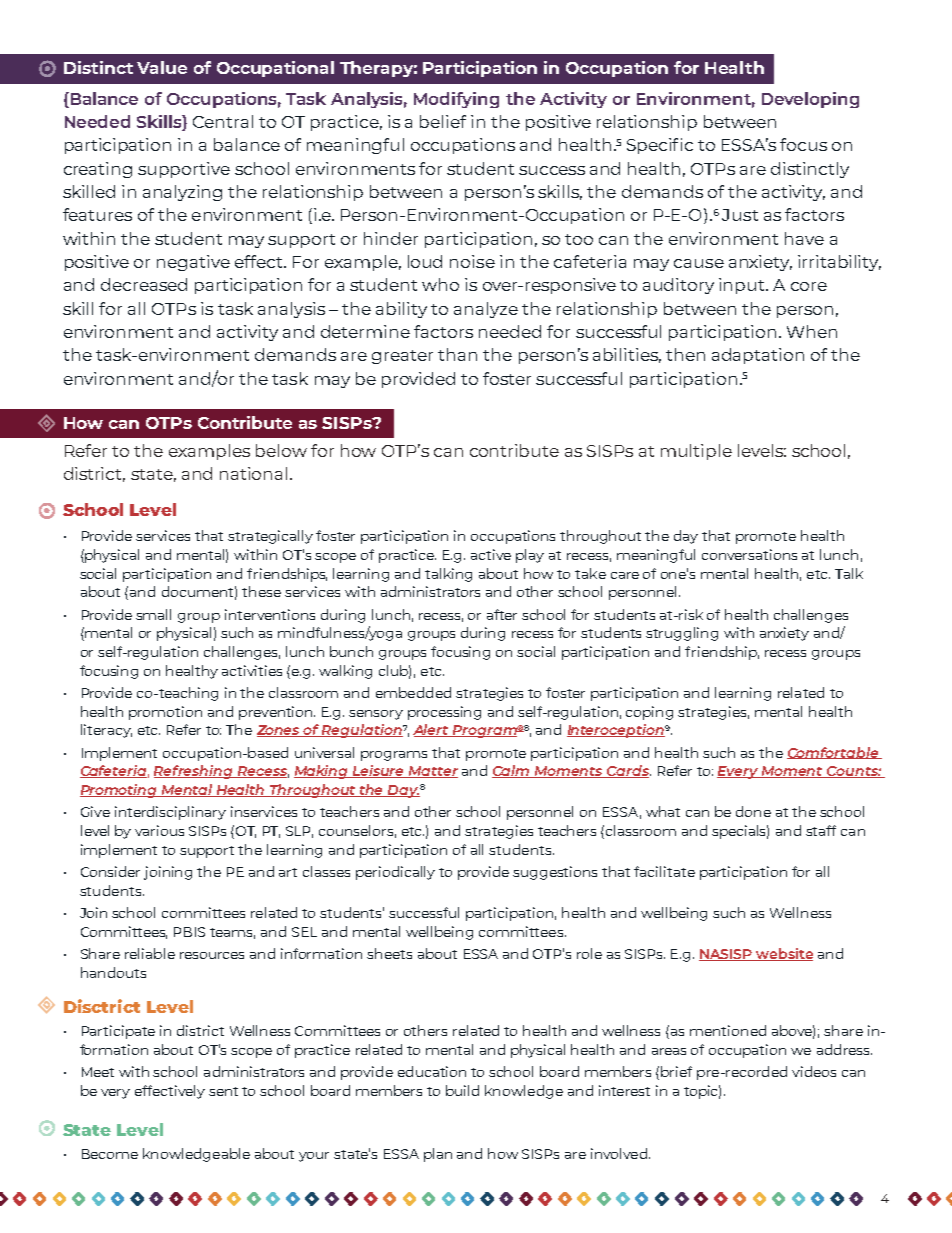 The height and width of the screenshot is (1233, 952). Describe the element at coordinates (223, 1091) in the screenshot. I see `sent` at that location.
